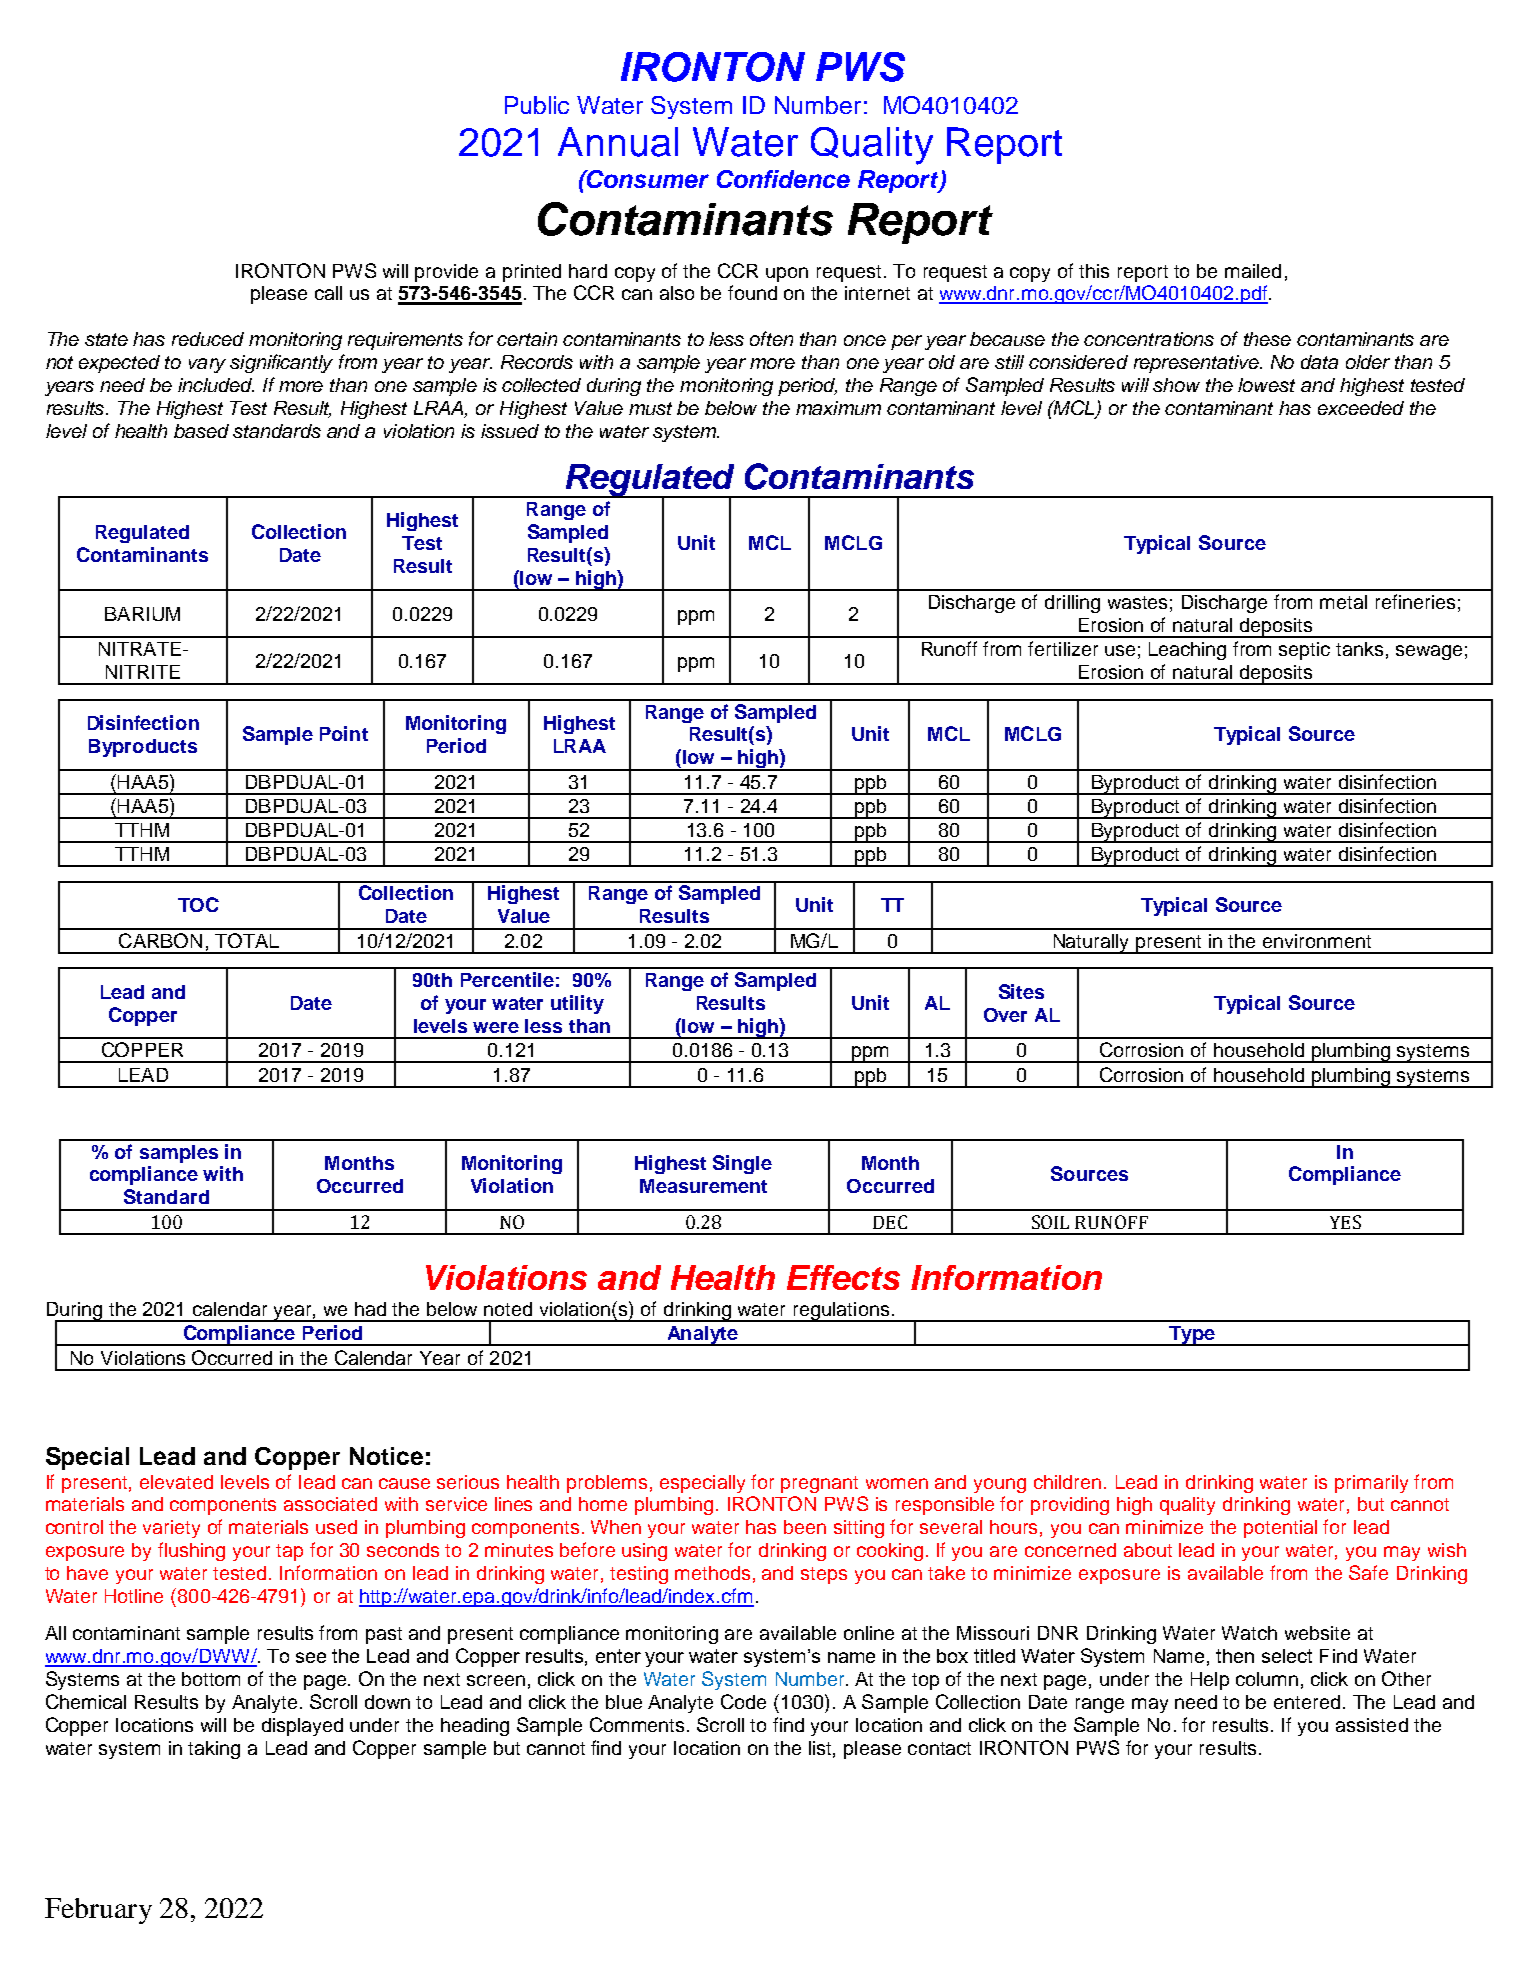 This image has height=1970, width=1522. Describe the element at coordinates (98, 1911) in the image. I see `February` at that location.
